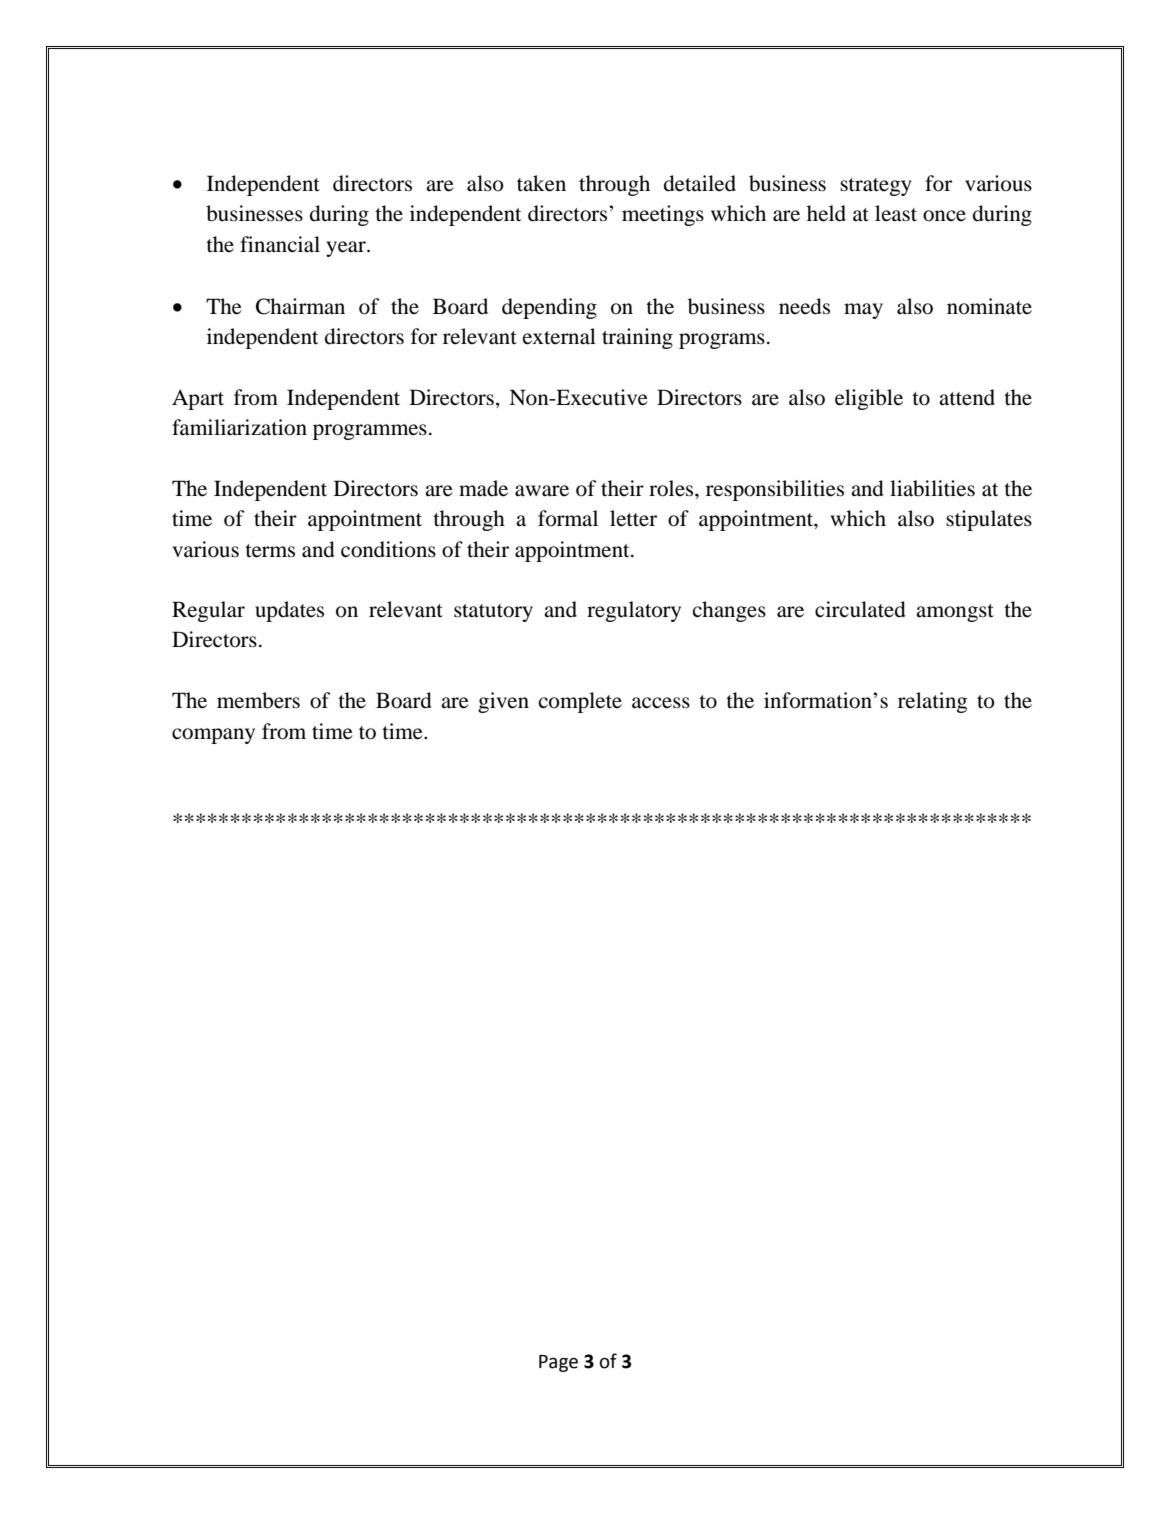 The image size is (1170, 1514). Describe the element at coordinates (896, 213) in the document. I see `least` at that location.
